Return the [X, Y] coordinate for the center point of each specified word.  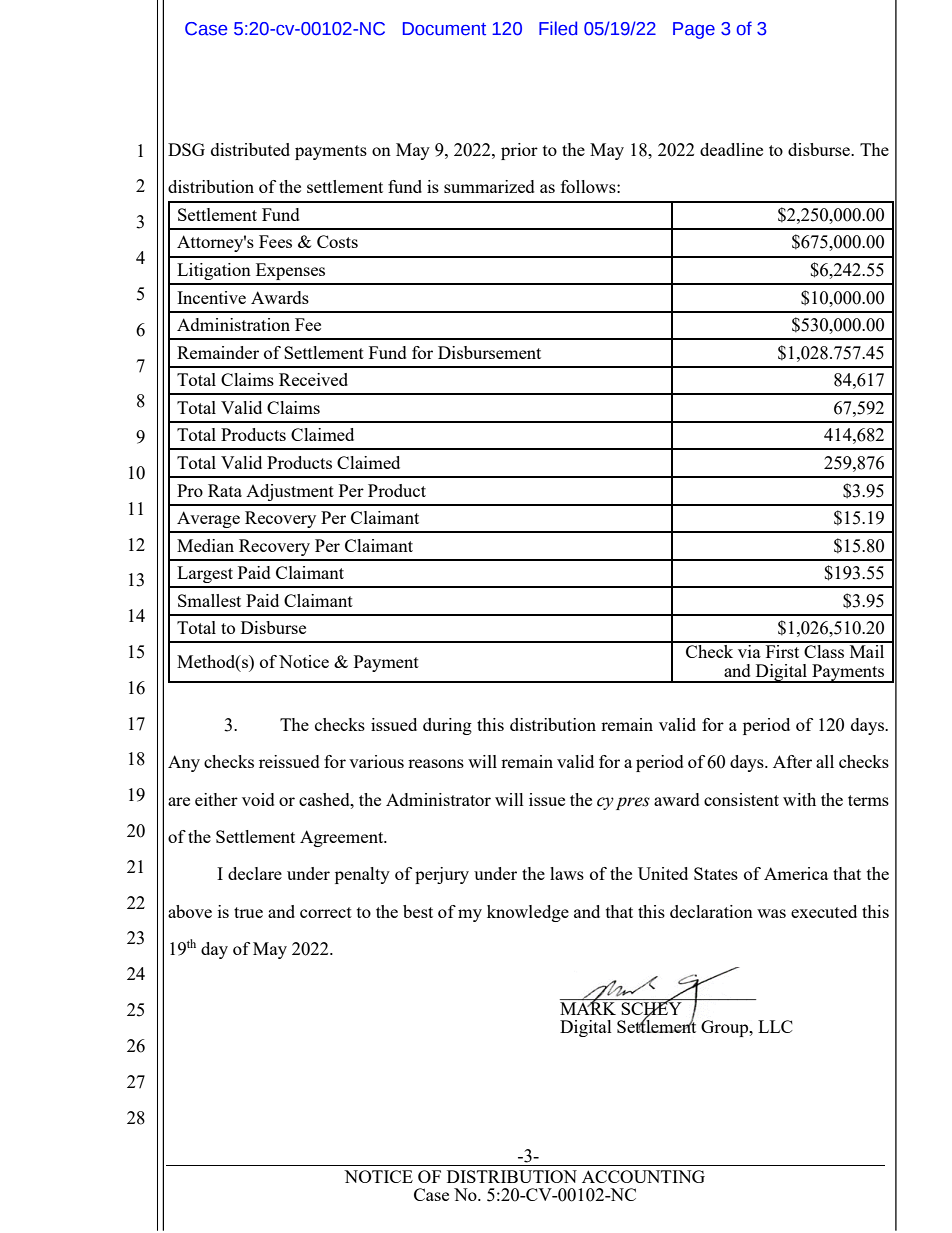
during [447, 726]
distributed [250, 149]
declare [255, 873]
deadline [731, 149]
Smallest [209, 600]
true [248, 912]
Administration [233, 324]
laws [567, 873]
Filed [558, 28]
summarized [489, 186]
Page [694, 30]
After [792, 761]
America [796, 873]
